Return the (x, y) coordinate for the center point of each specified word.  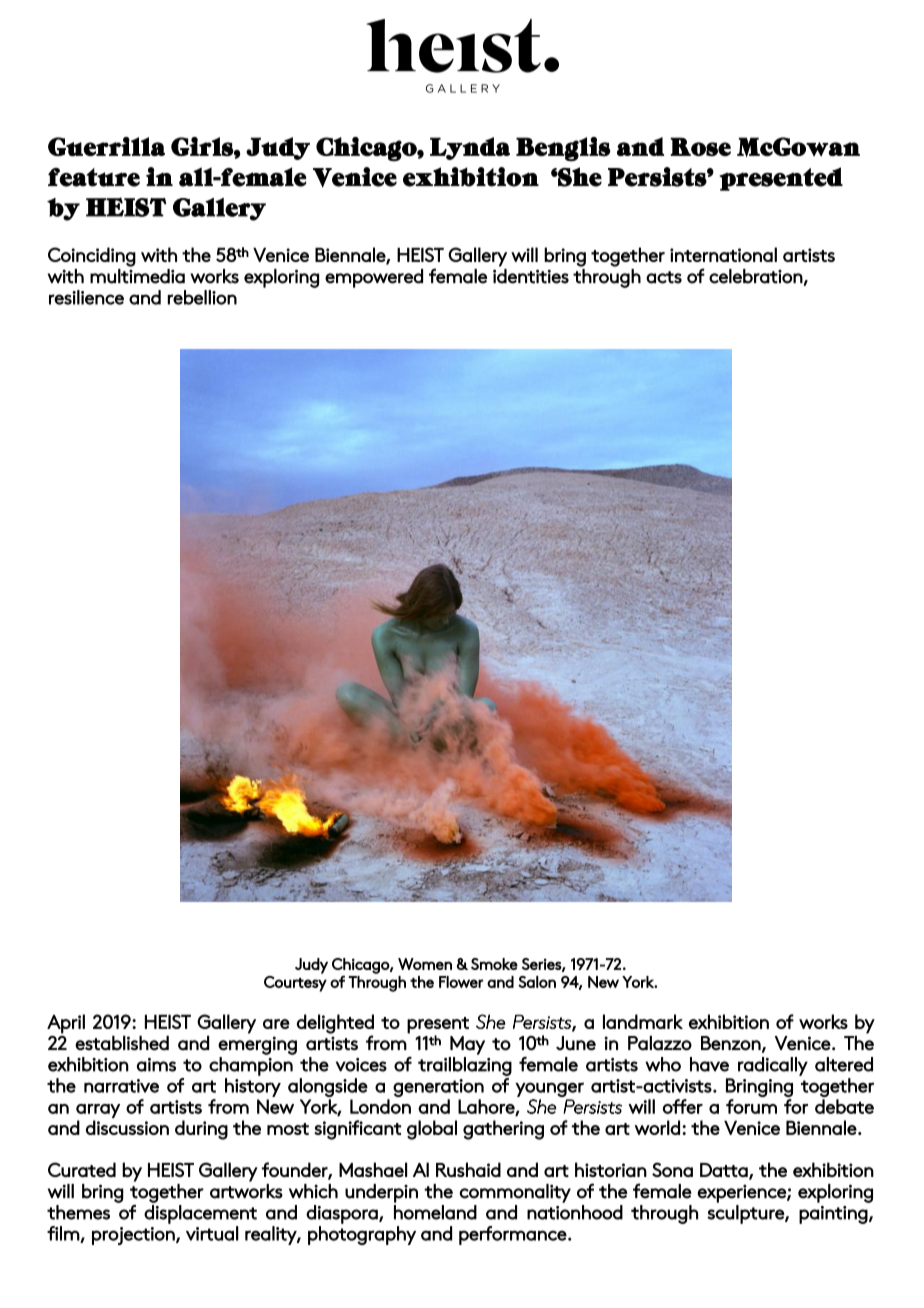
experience (742, 1193)
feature (94, 177)
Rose (700, 147)
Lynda (470, 148)
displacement (200, 1214)
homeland (435, 1212)
